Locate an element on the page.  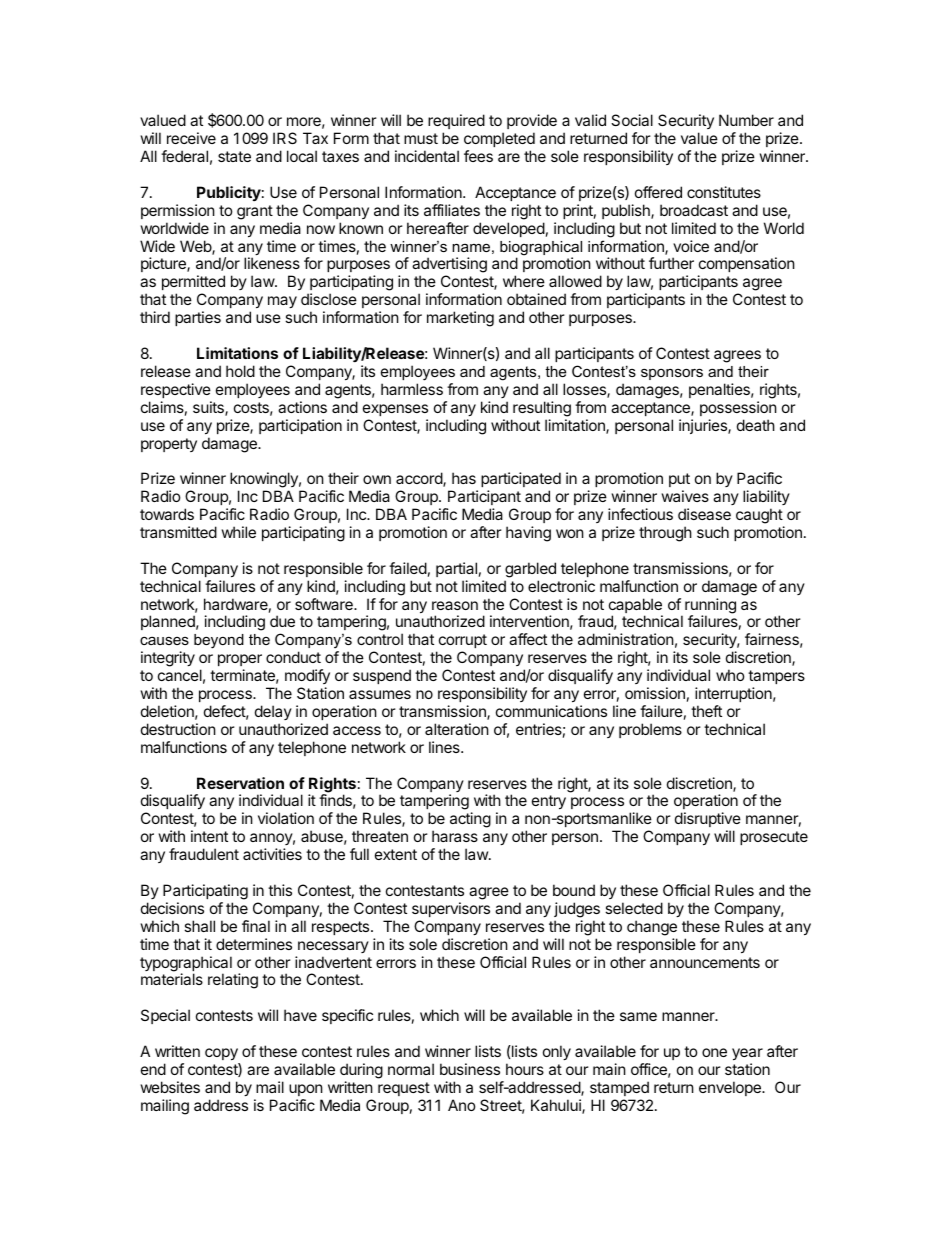
copy is located at coordinates (222, 1056).
